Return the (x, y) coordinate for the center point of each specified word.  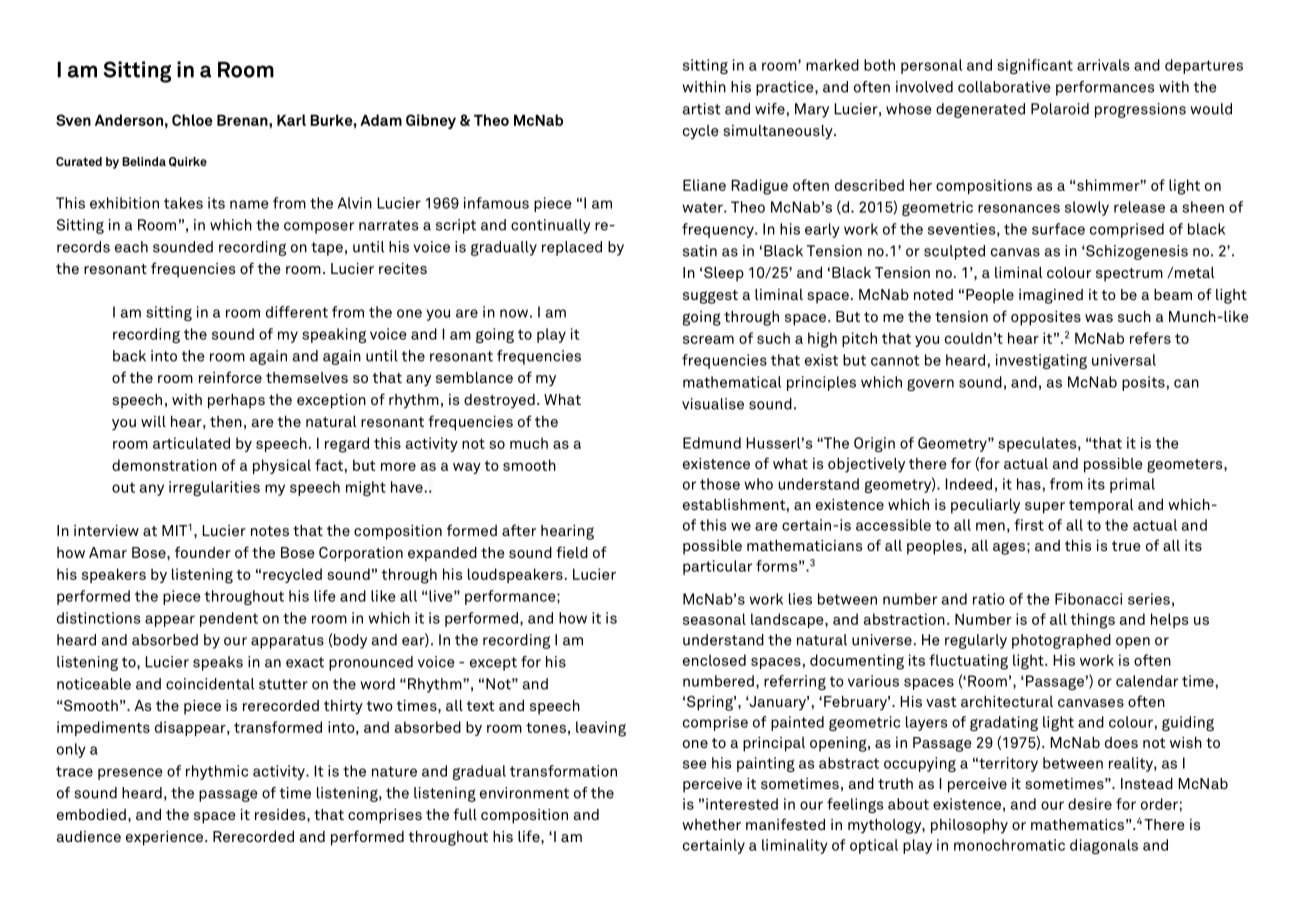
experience (166, 838)
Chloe (192, 120)
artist (702, 109)
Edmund (712, 443)
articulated (191, 443)
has (1029, 484)
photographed (1061, 641)
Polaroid (1060, 109)
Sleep (724, 274)
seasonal (714, 619)
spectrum (1129, 275)
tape (327, 249)
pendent (229, 619)
